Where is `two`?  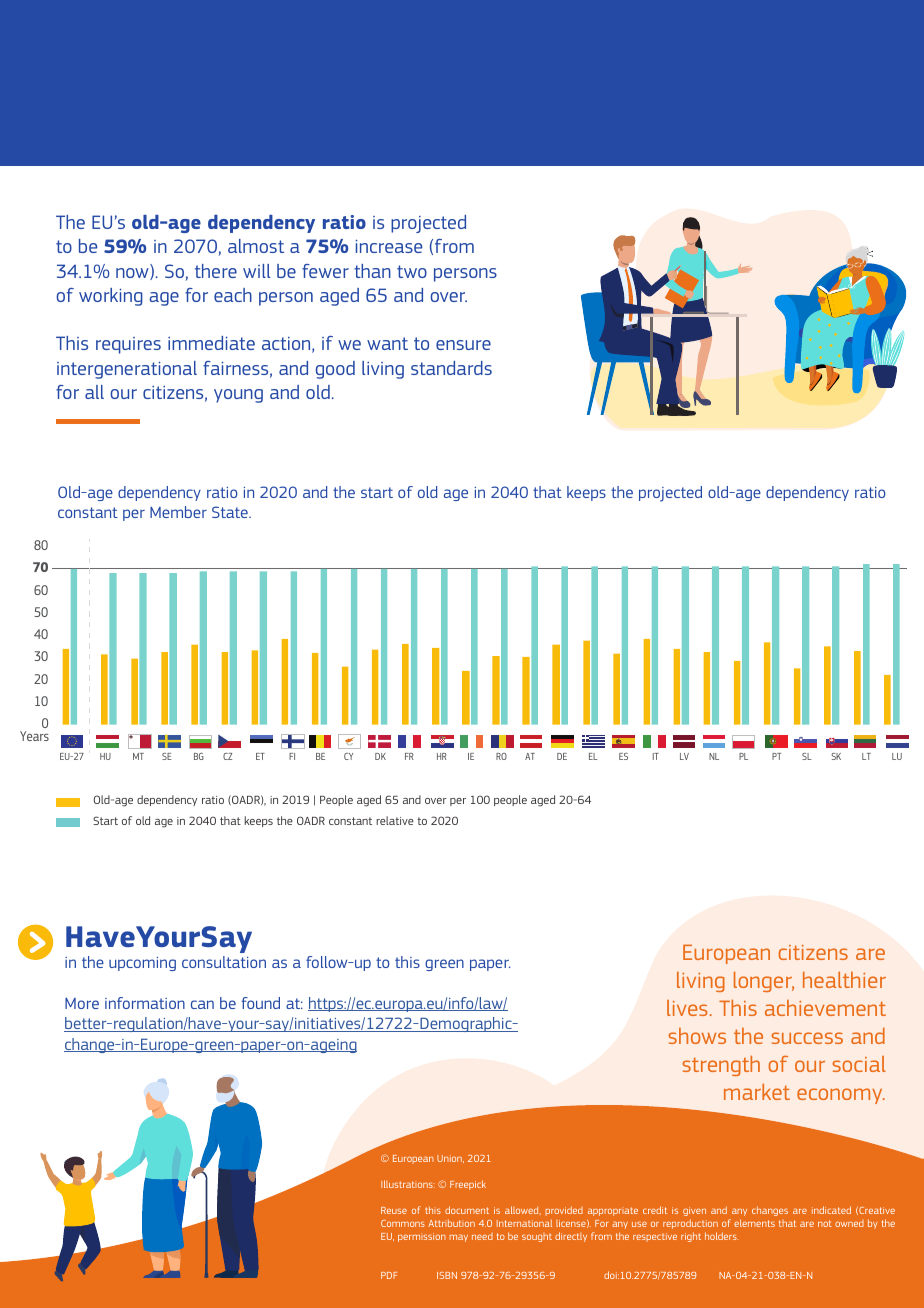 two is located at coordinates (412, 271).
